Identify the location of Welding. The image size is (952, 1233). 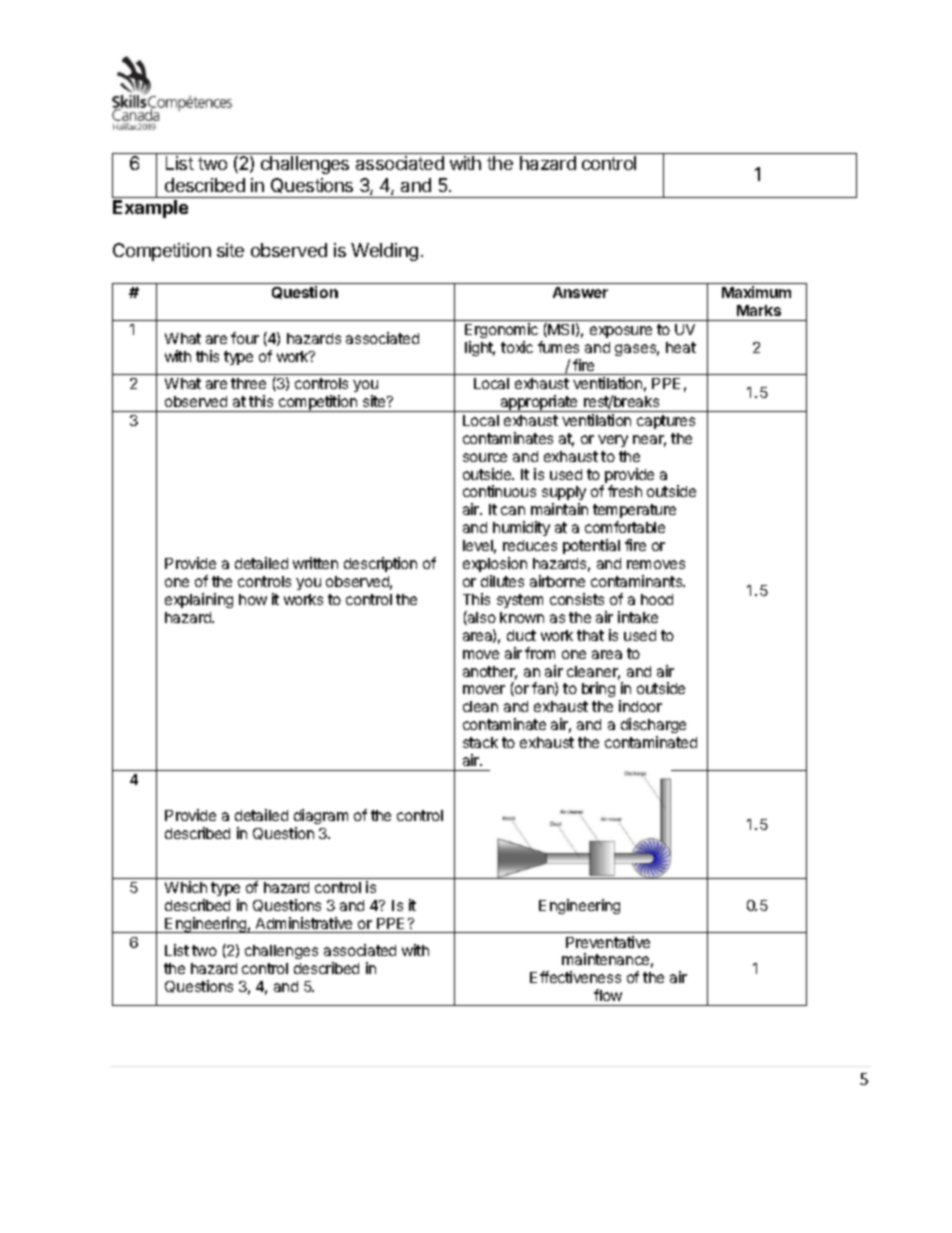
(384, 252).
